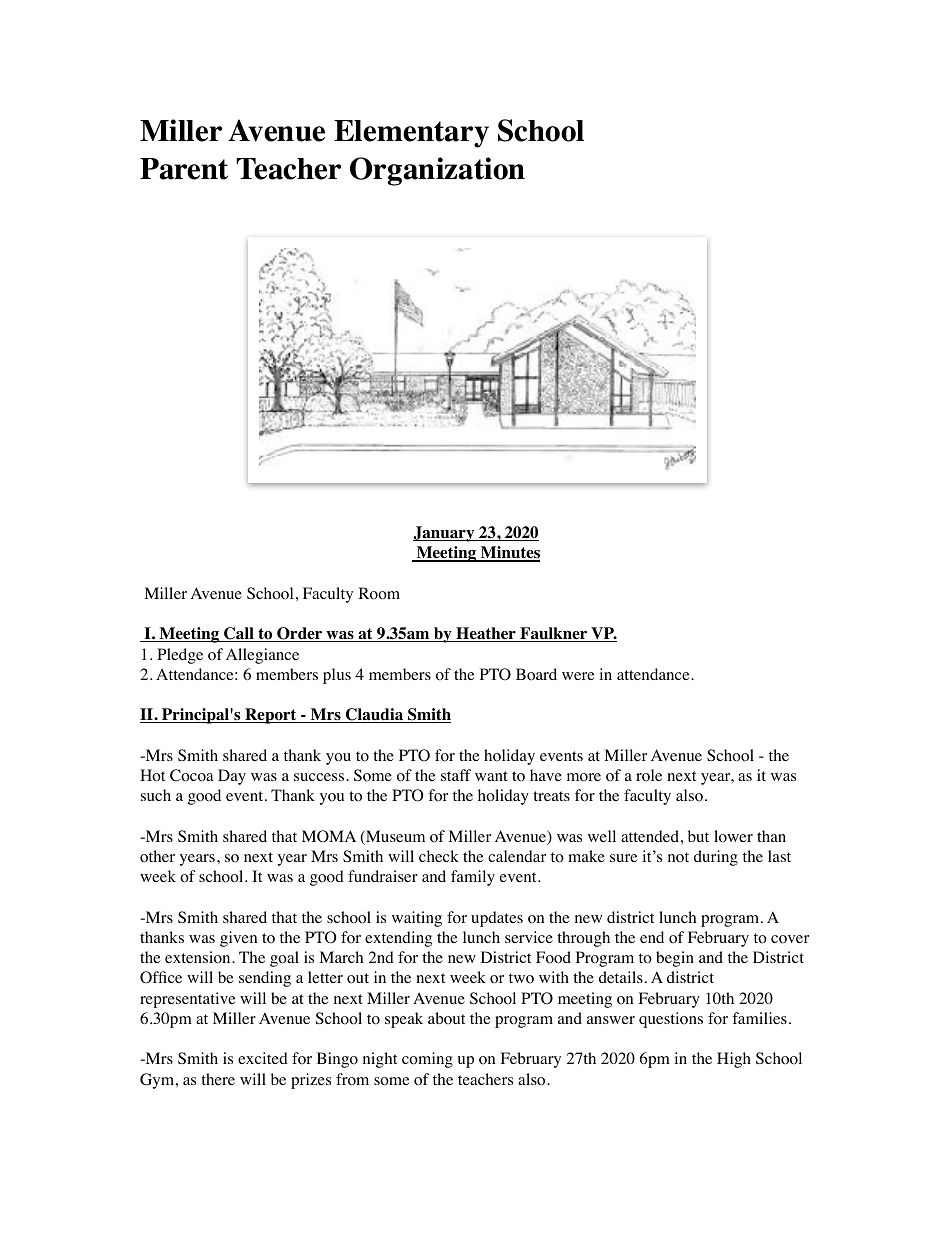  I want to click on Parent, so click(184, 169).
